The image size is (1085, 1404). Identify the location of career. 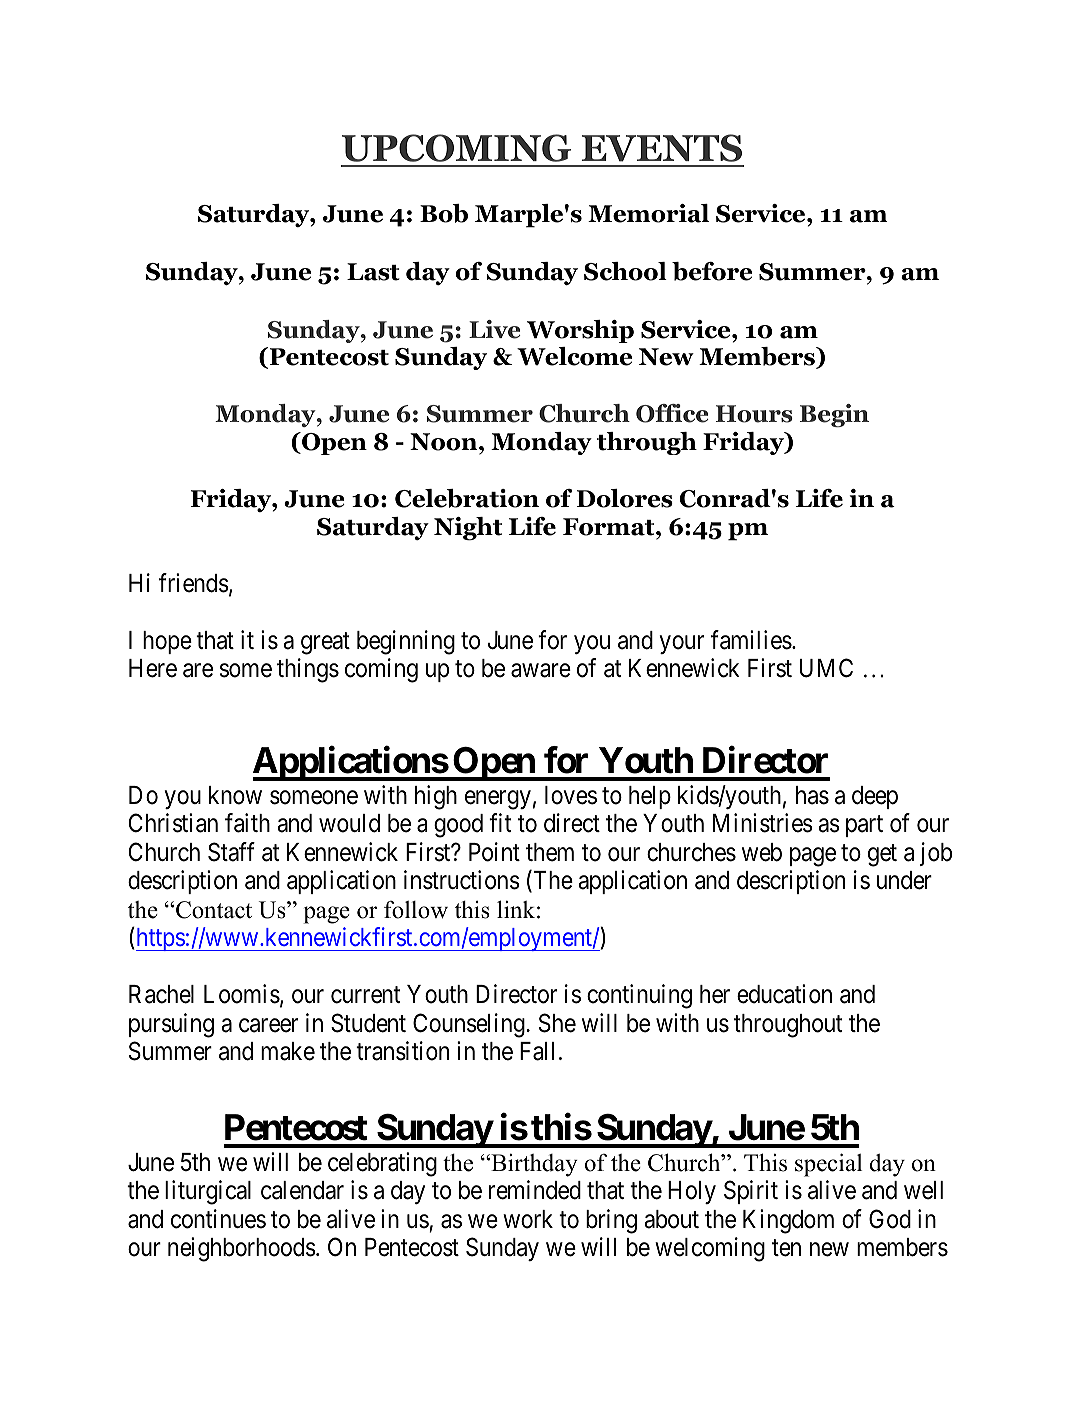
(268, 1026).
